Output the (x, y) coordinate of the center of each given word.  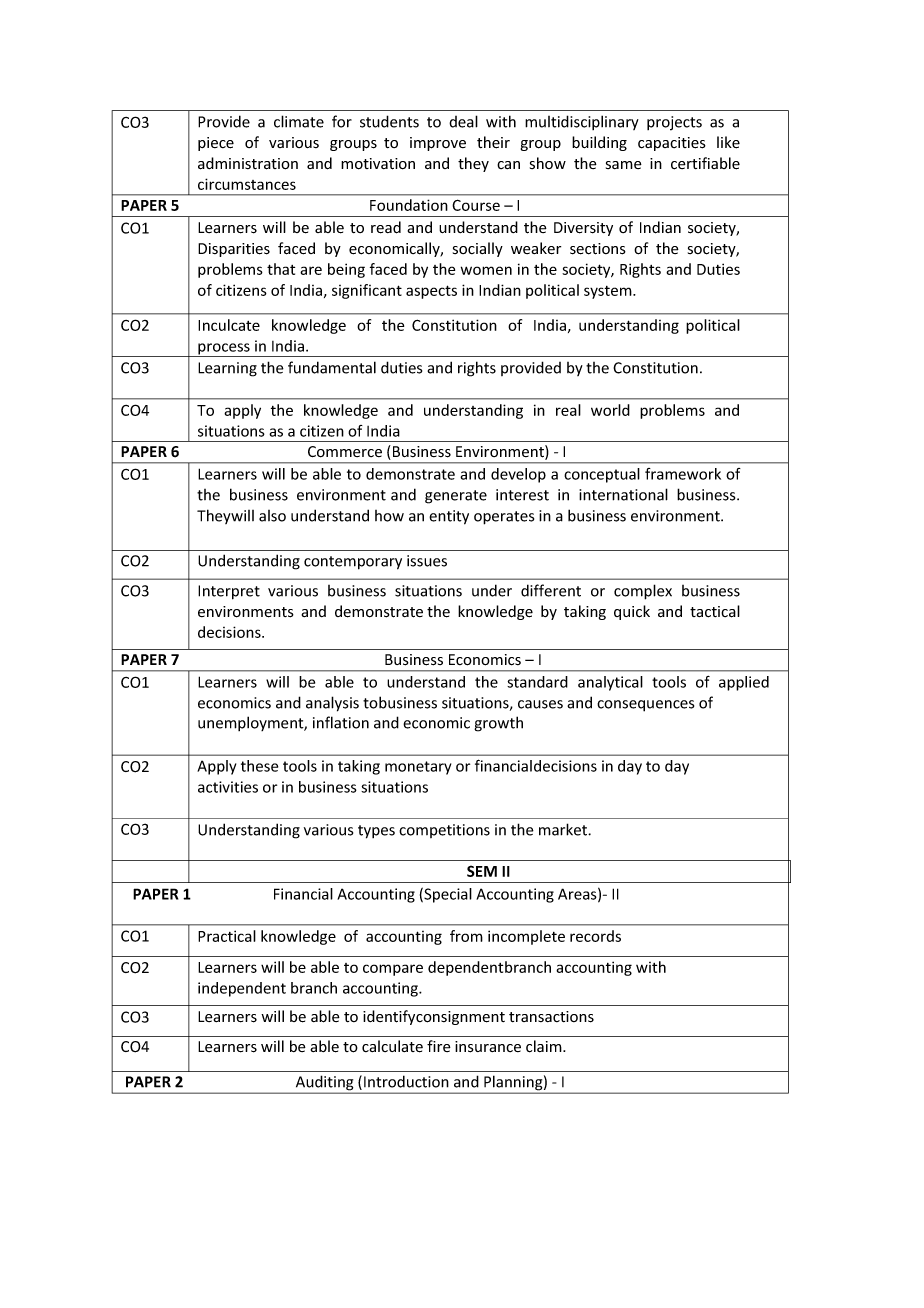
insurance (488, 1047)
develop (518, 475)
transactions (551, 1017)
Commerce (345, 452)
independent (242, 989)
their (493, 142)
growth (498, 724)
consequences (645, 706)
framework (683, 474)
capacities (672, 144)
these (259, 766)
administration (248, 163)
